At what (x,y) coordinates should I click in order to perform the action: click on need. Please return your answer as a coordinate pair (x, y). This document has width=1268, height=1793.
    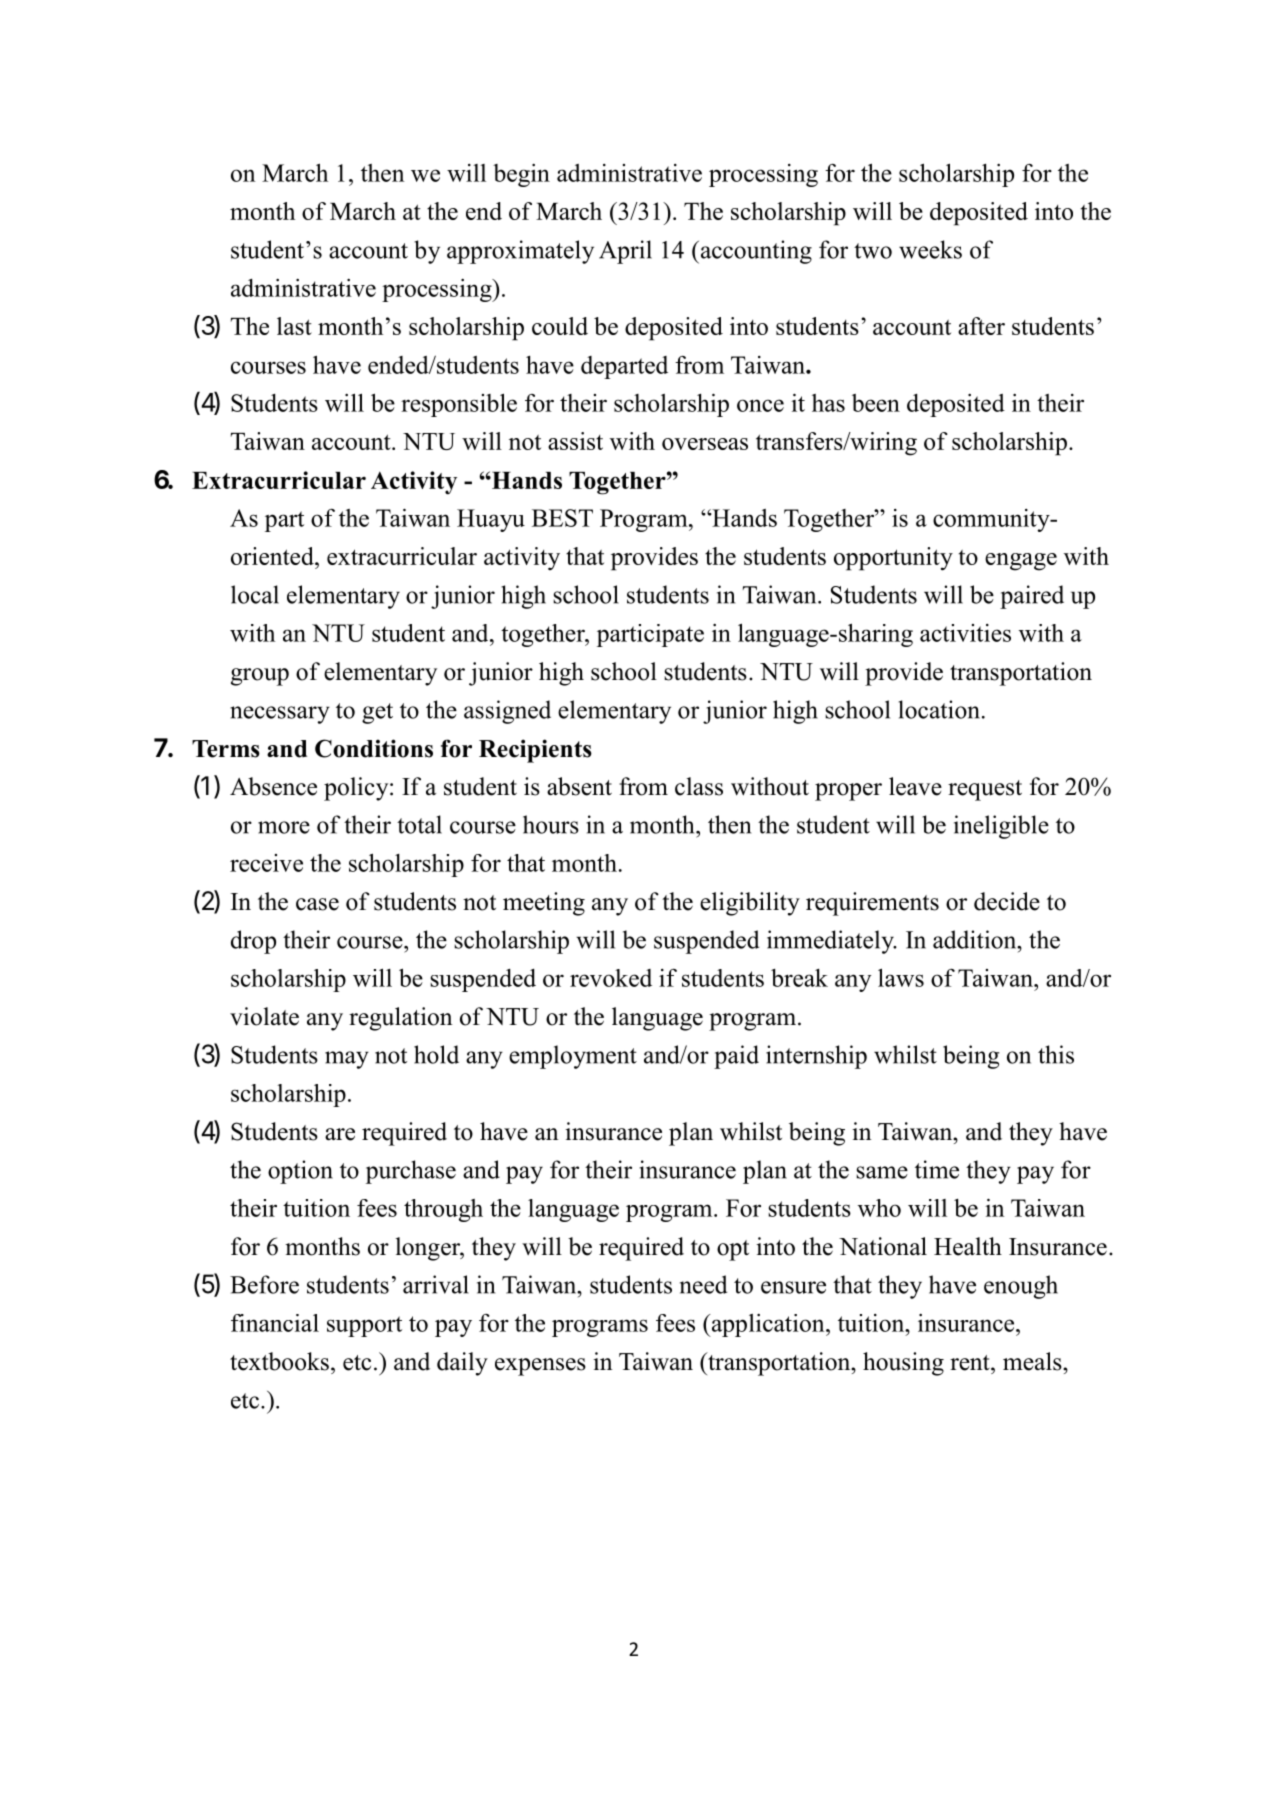
    Looking at the image, I should click on (703, 1284).
